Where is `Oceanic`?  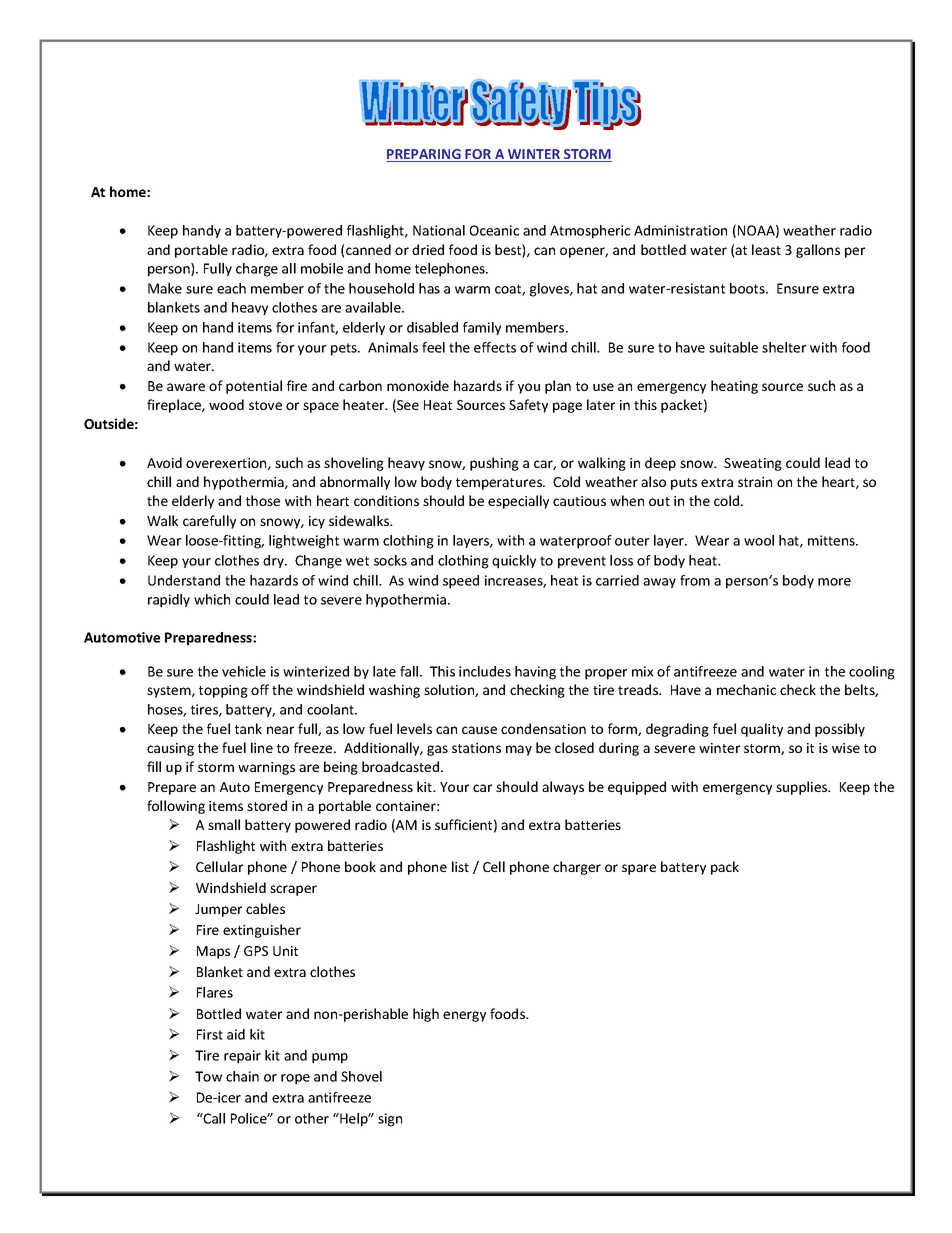 Oceanic is located at coordinates (494, 230).
